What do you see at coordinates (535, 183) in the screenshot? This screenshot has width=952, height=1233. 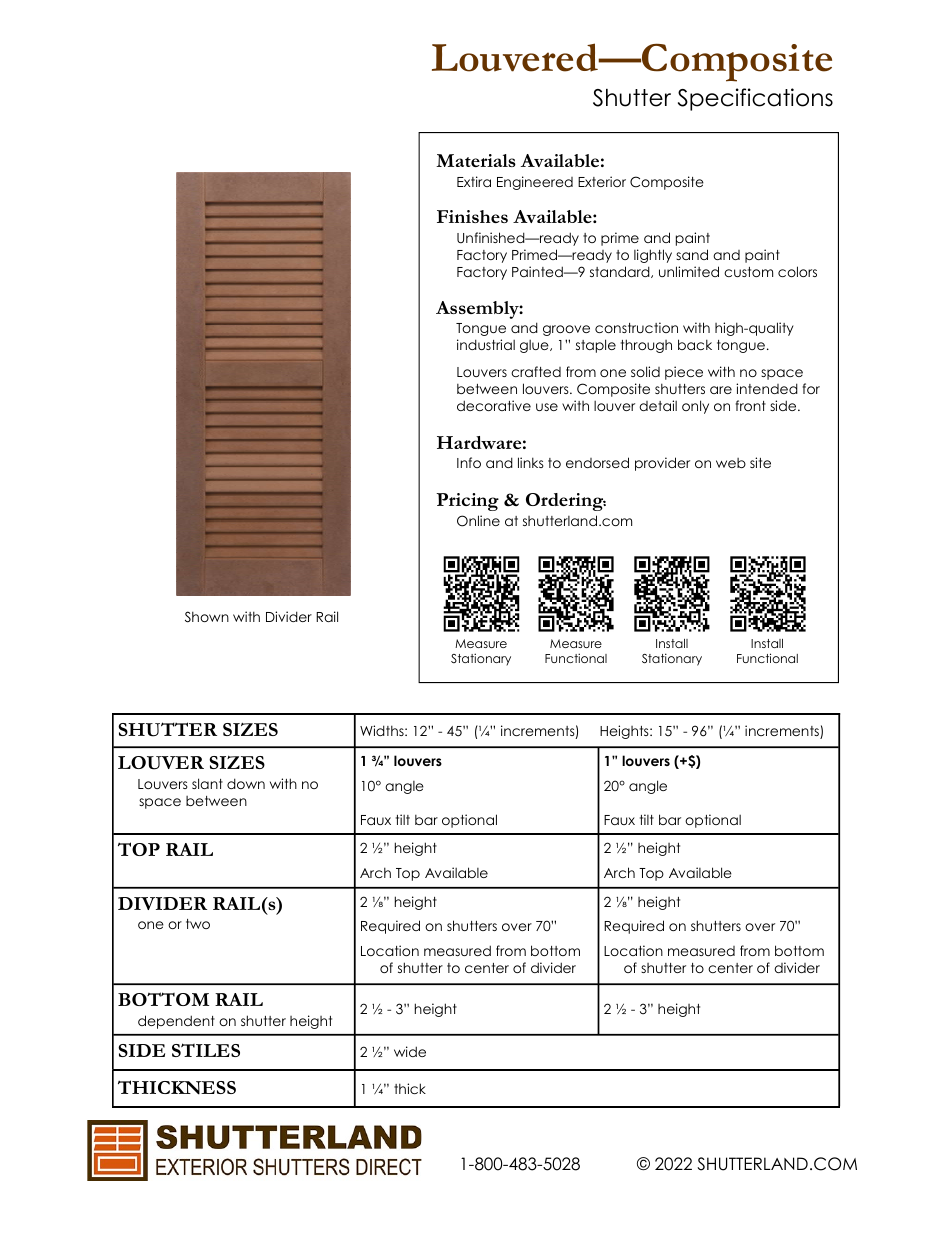 I see `Engineered` at bounding box center [535, 183].
